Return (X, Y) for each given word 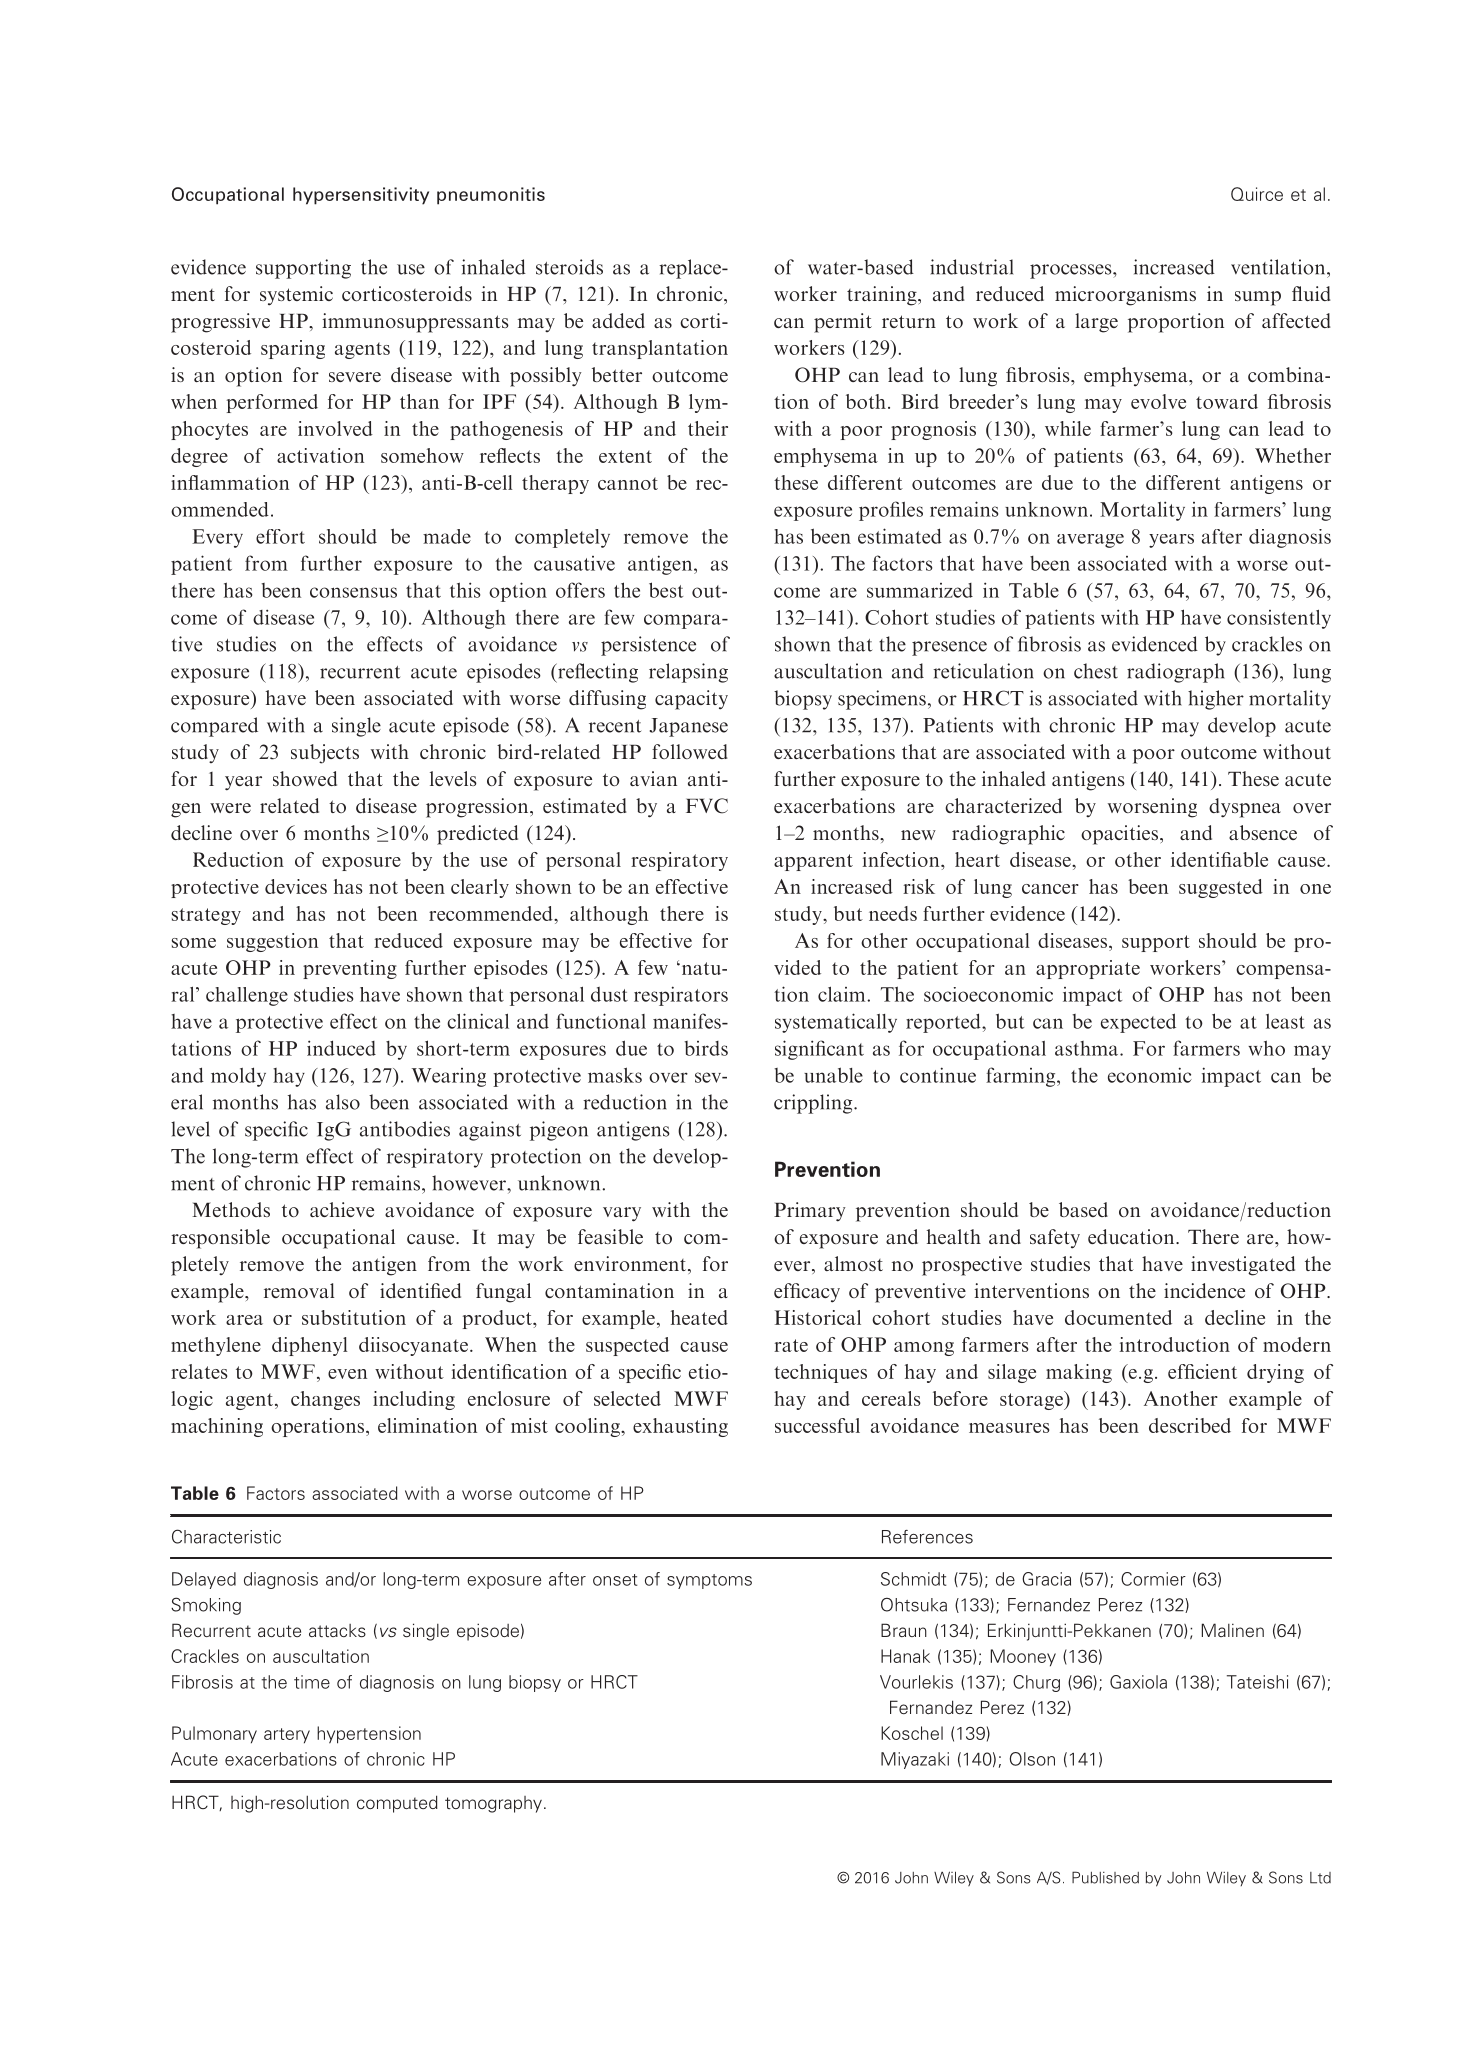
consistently (1279, 619)
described (1190, 1425)
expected (1138, 1023)
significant (819, 1050)
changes (325, 1400)
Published (1105, 1877)
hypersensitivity (361, 196)
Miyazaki (915, 1760)
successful (817, 1425)
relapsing (688, 673)
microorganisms (1125, 296)
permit (843, 323)
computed (397, 1804)
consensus (353, 592)
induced (341, 1048)
